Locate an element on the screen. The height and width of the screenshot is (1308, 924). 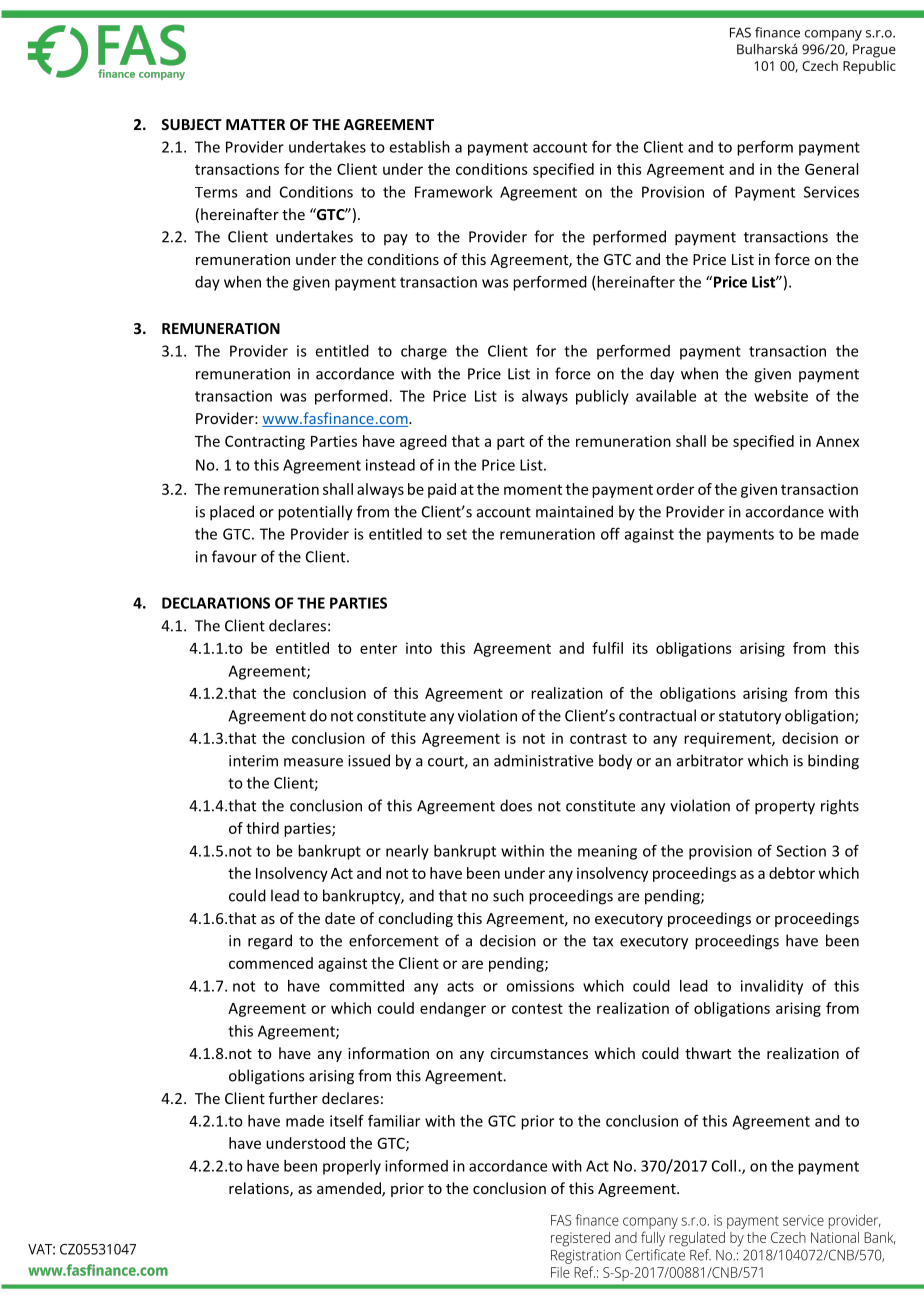
debtor is located at coordinates (792, 873).
